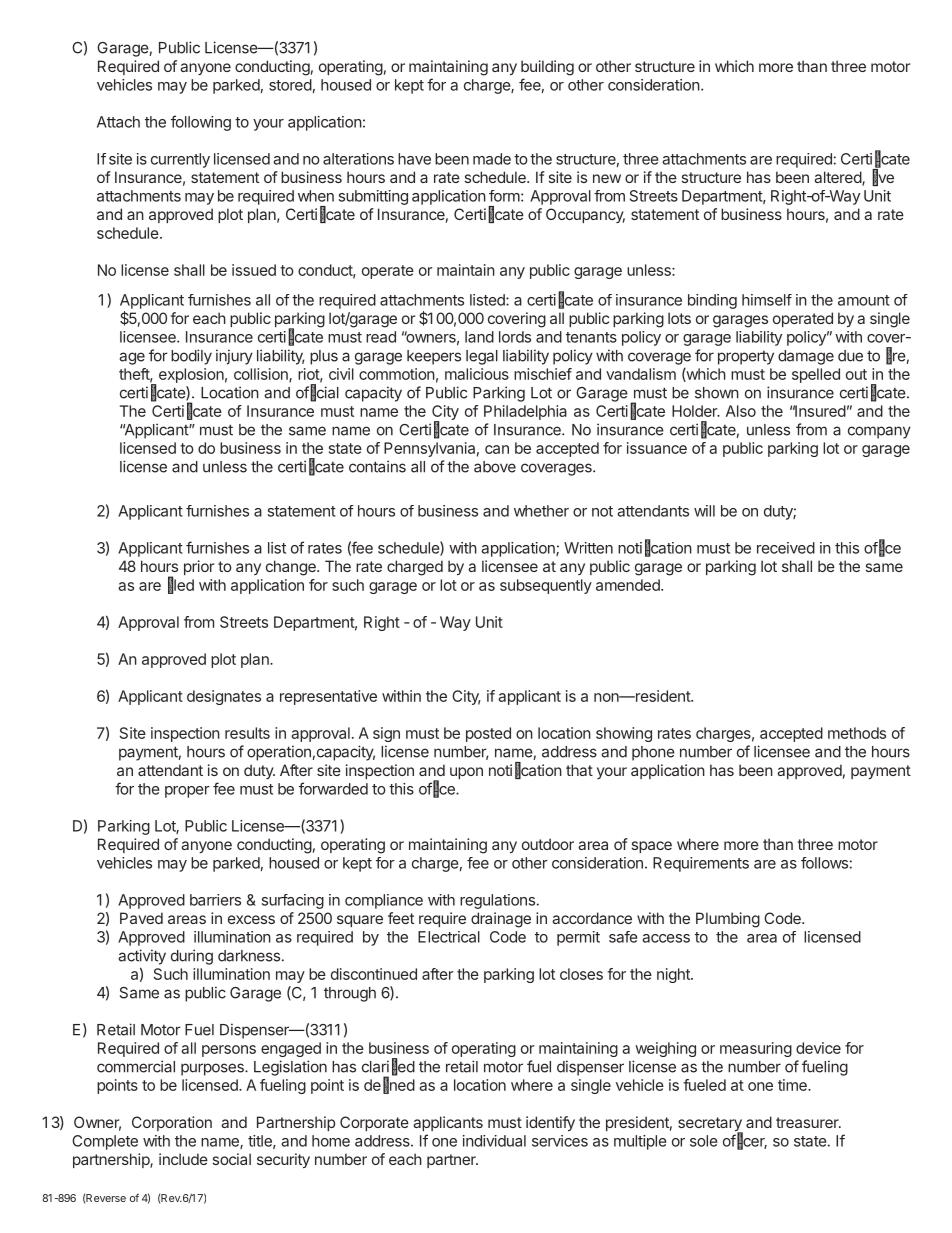 This screenshot has height=1233, width=952. Describe the element at coordinates (201, 123) in the screenshot. I see `following` at that location.
